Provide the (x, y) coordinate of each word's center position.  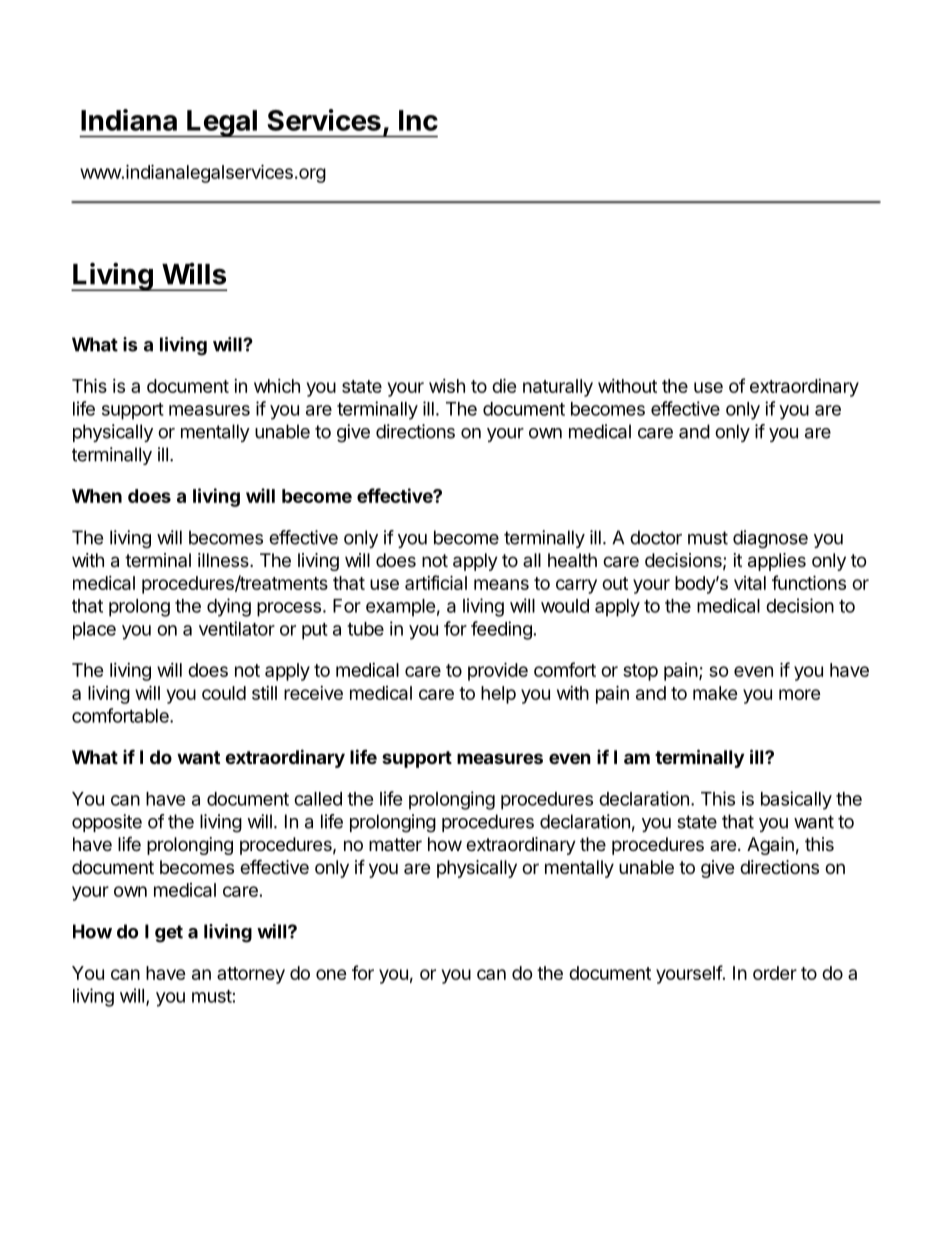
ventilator (237, 628)
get (169, 934)
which (277, 386)
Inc (418, 120)
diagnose (770, 539)
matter (395, 844)
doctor (656, 537)
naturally (558, 388)
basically (796, 800)
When (97, 496)
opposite (107, 823)
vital (750, 583)
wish (447, 386)
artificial (436, 582)
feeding (501, 630)
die (504, 385)
